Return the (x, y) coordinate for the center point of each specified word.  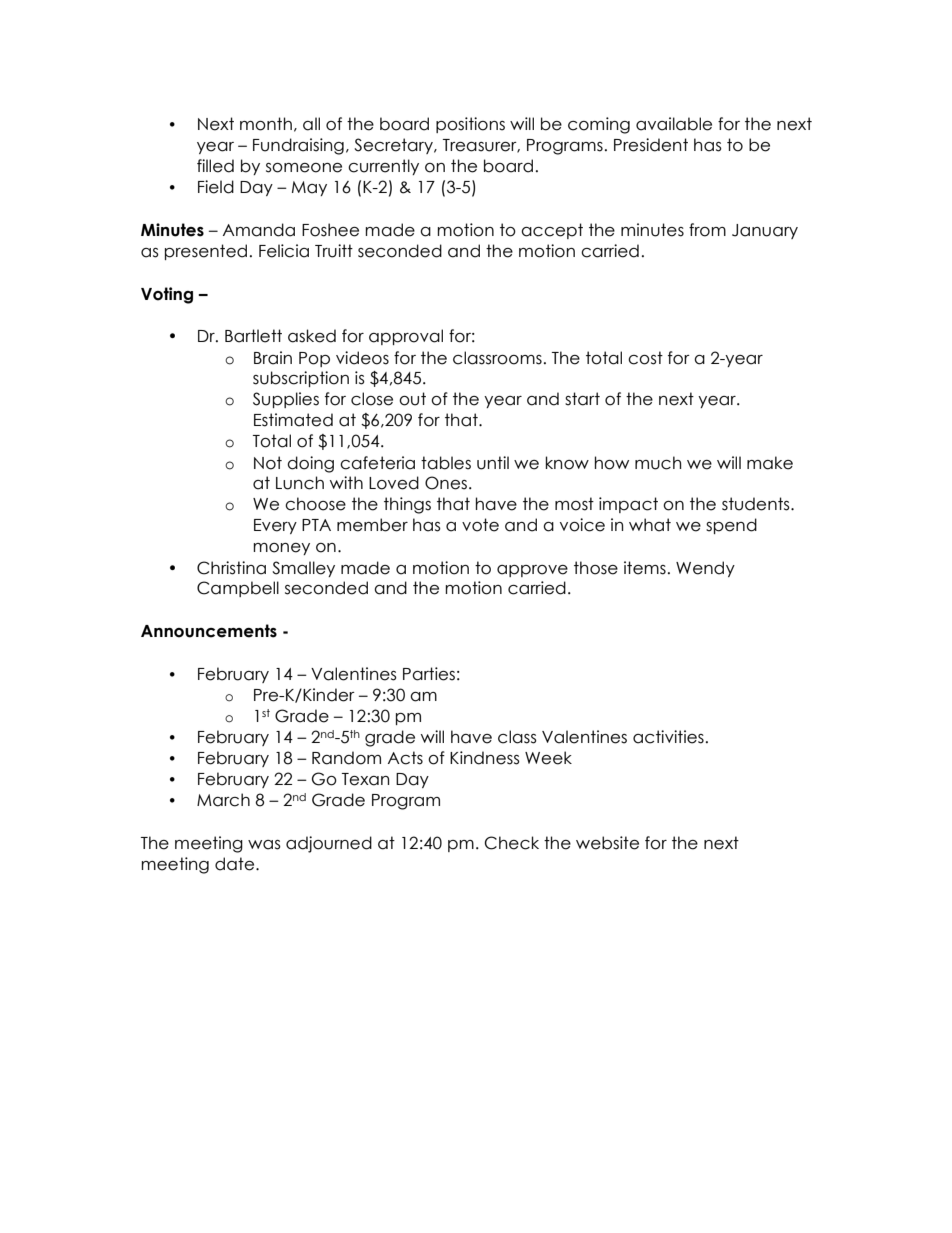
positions (470, 125)
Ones (446, 483)
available (674, 124)
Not (268, 463)
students (757, 504)
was (264, 845)
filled (215, 166)
